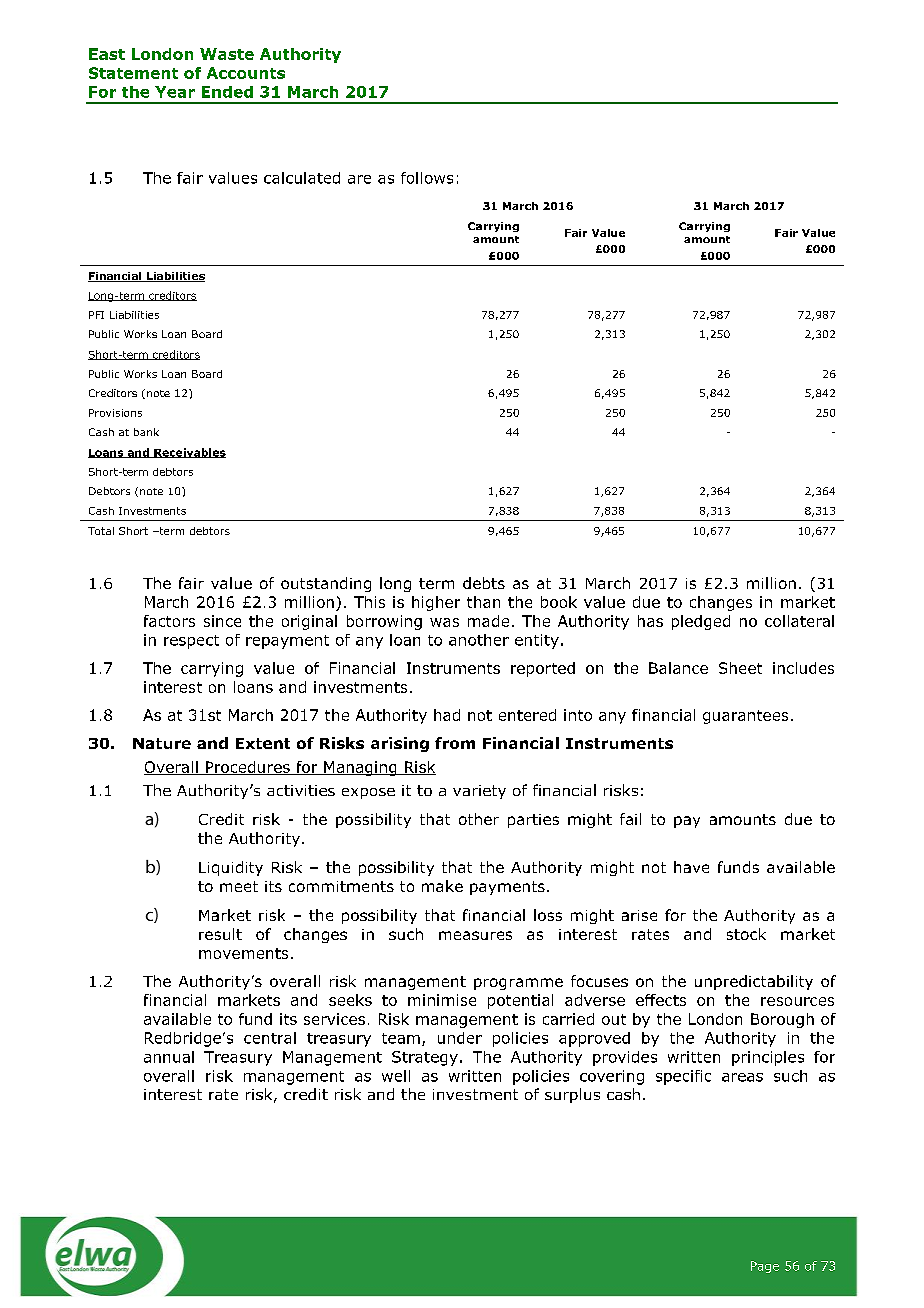  I want to click on measures, so click(475, 935).
